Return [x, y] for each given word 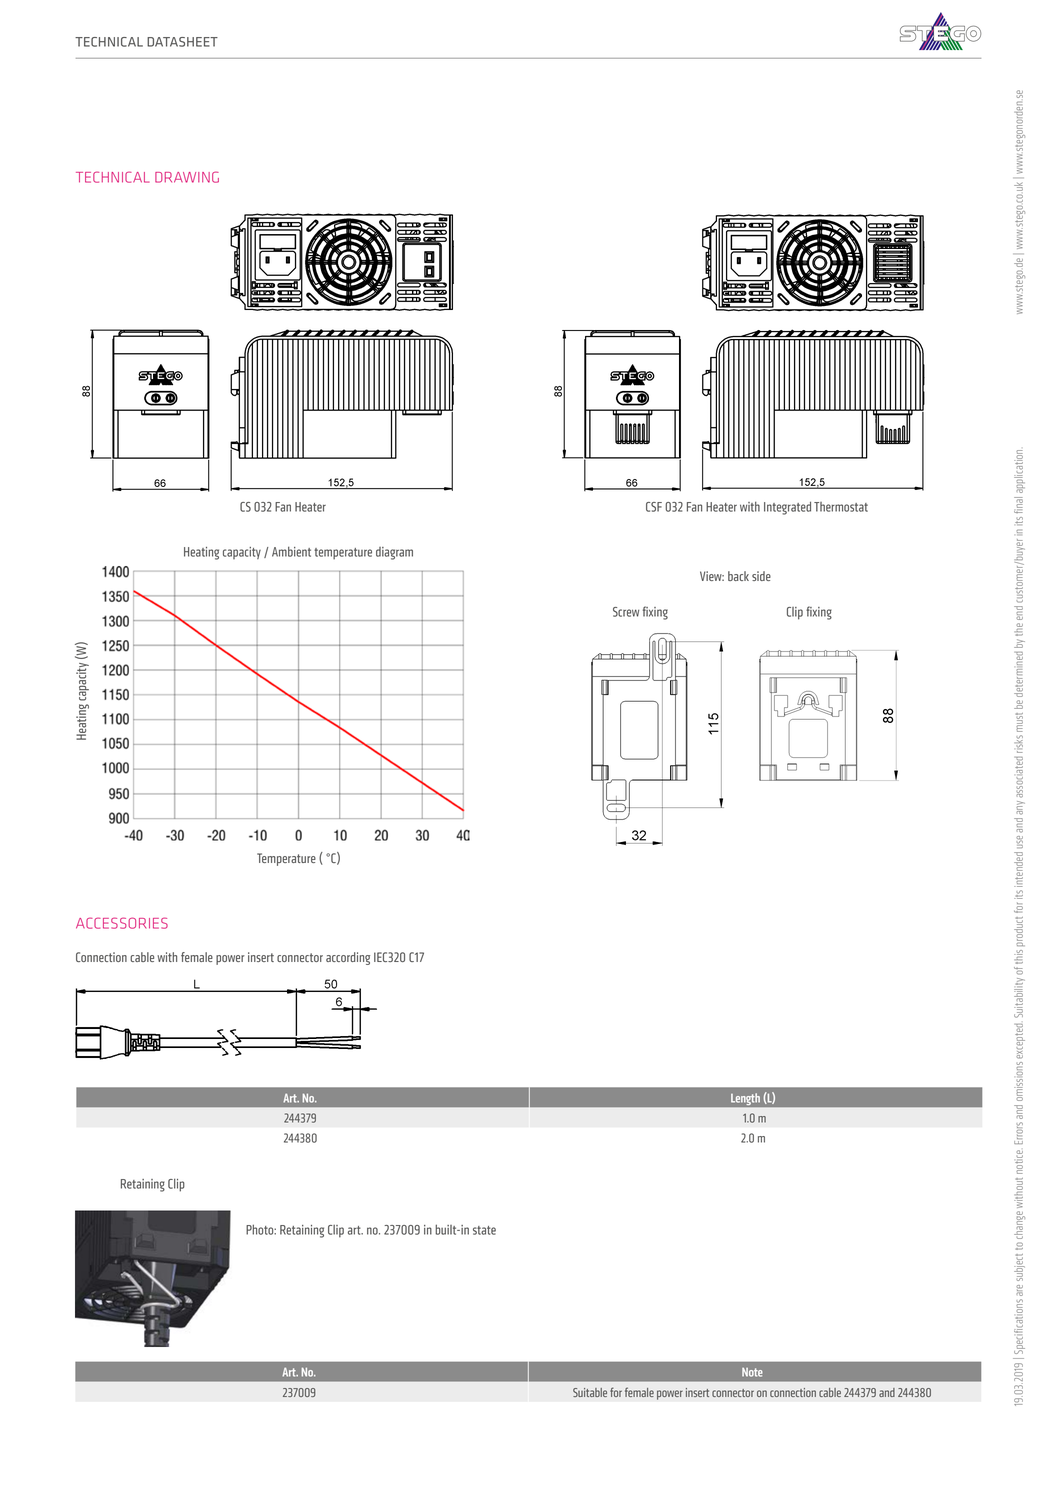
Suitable [590, 1392]
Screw [626, 612]
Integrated [787, 508]
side [761, 576]
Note [752, 1372]
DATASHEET [182, 42]
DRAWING [187, 177]
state [484, 1230]
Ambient [291, 551]
